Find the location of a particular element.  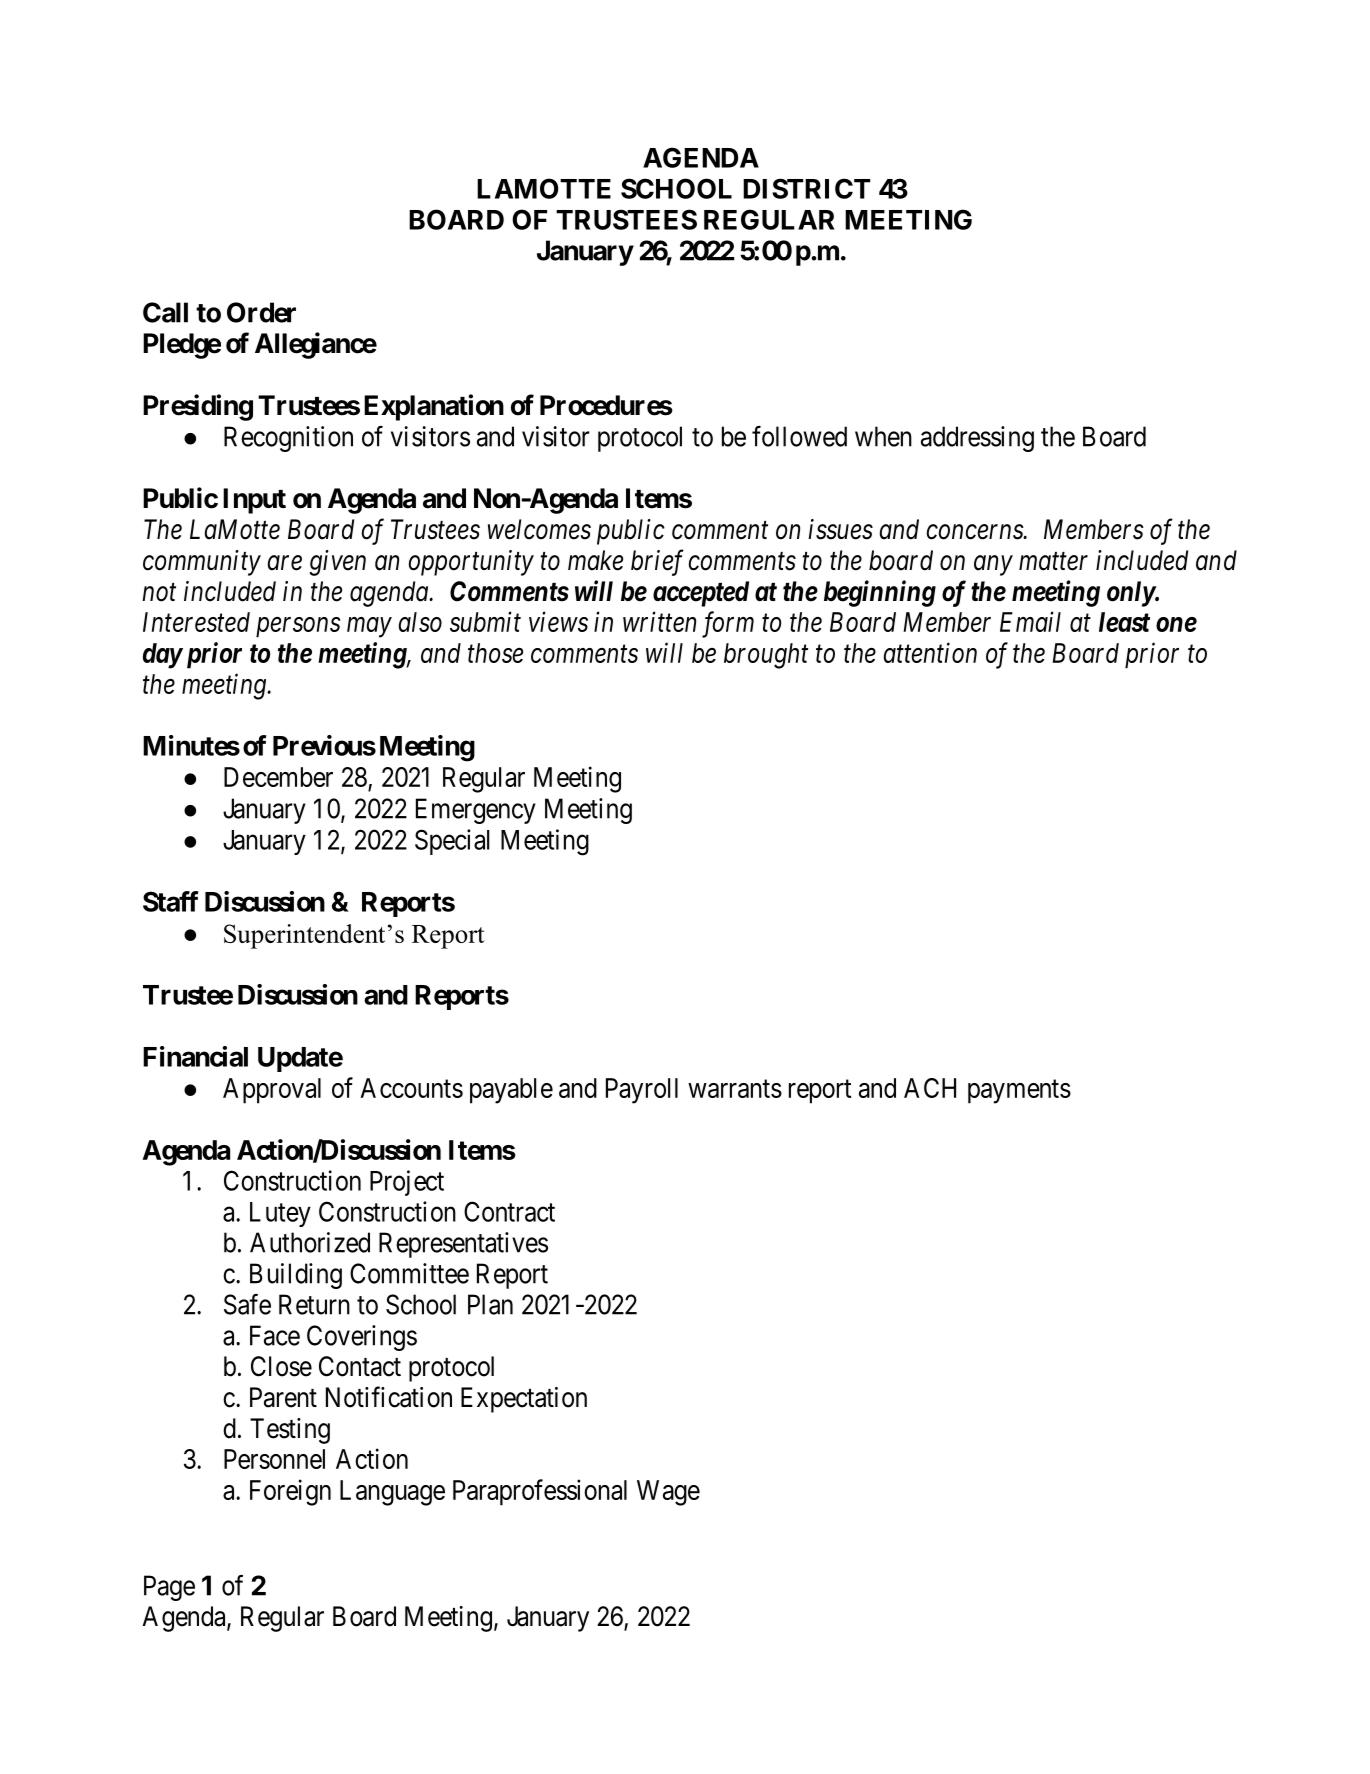

Foreign is located at coordinates (290, 1492).
